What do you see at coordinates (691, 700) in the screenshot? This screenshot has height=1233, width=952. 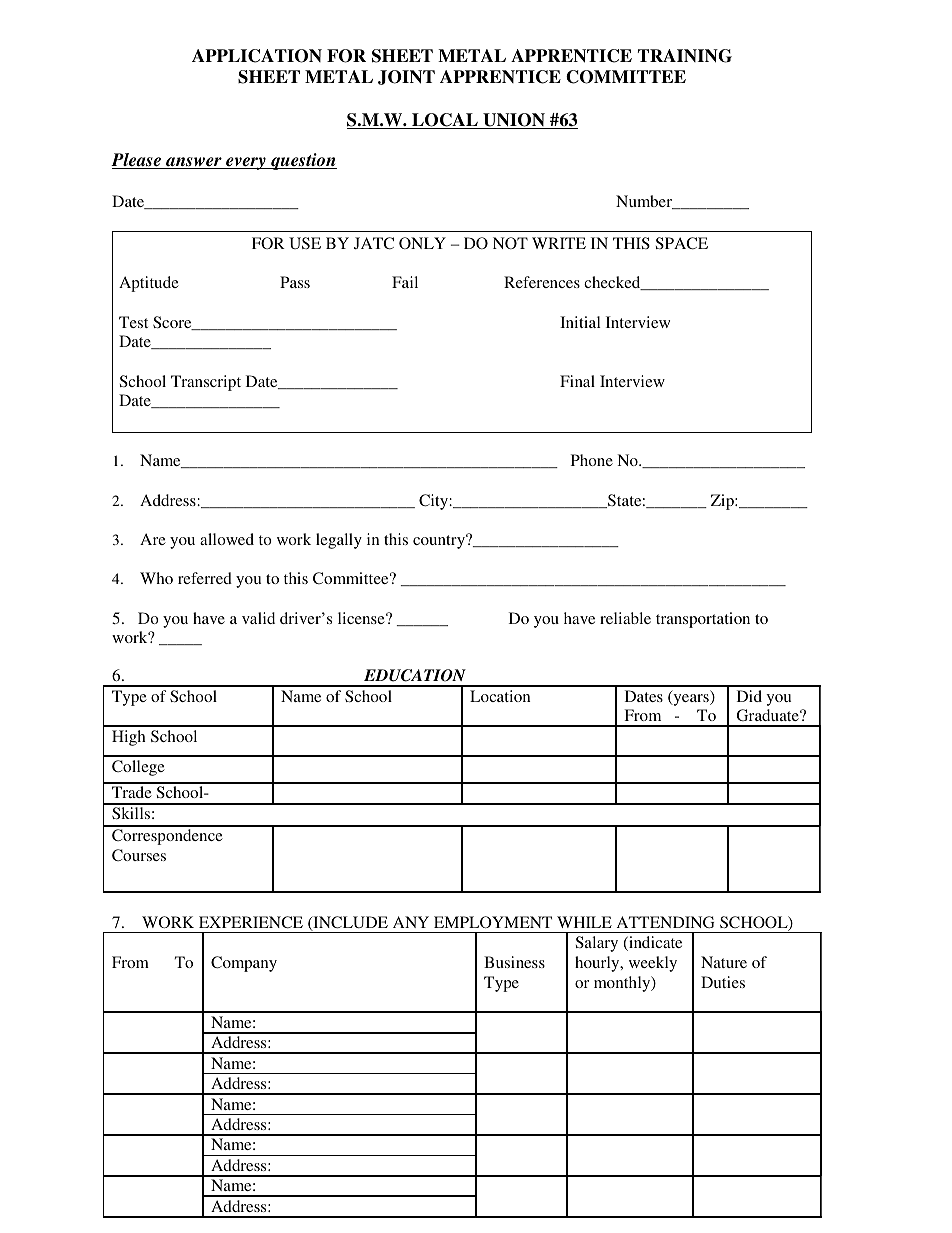 I see `years` at bounding box center [691, 700].
